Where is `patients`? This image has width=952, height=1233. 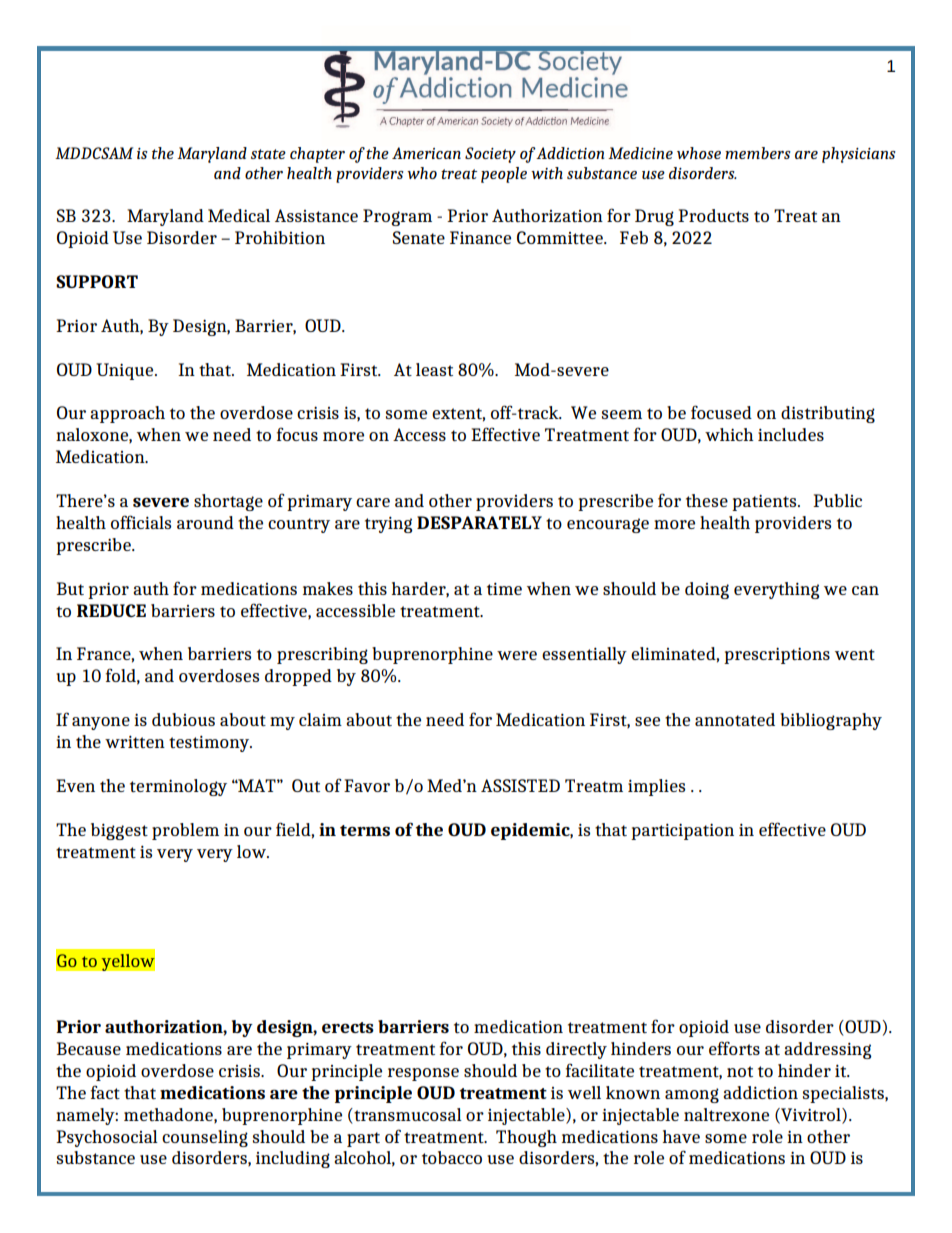 patients is located at coordinates (765, 502).
